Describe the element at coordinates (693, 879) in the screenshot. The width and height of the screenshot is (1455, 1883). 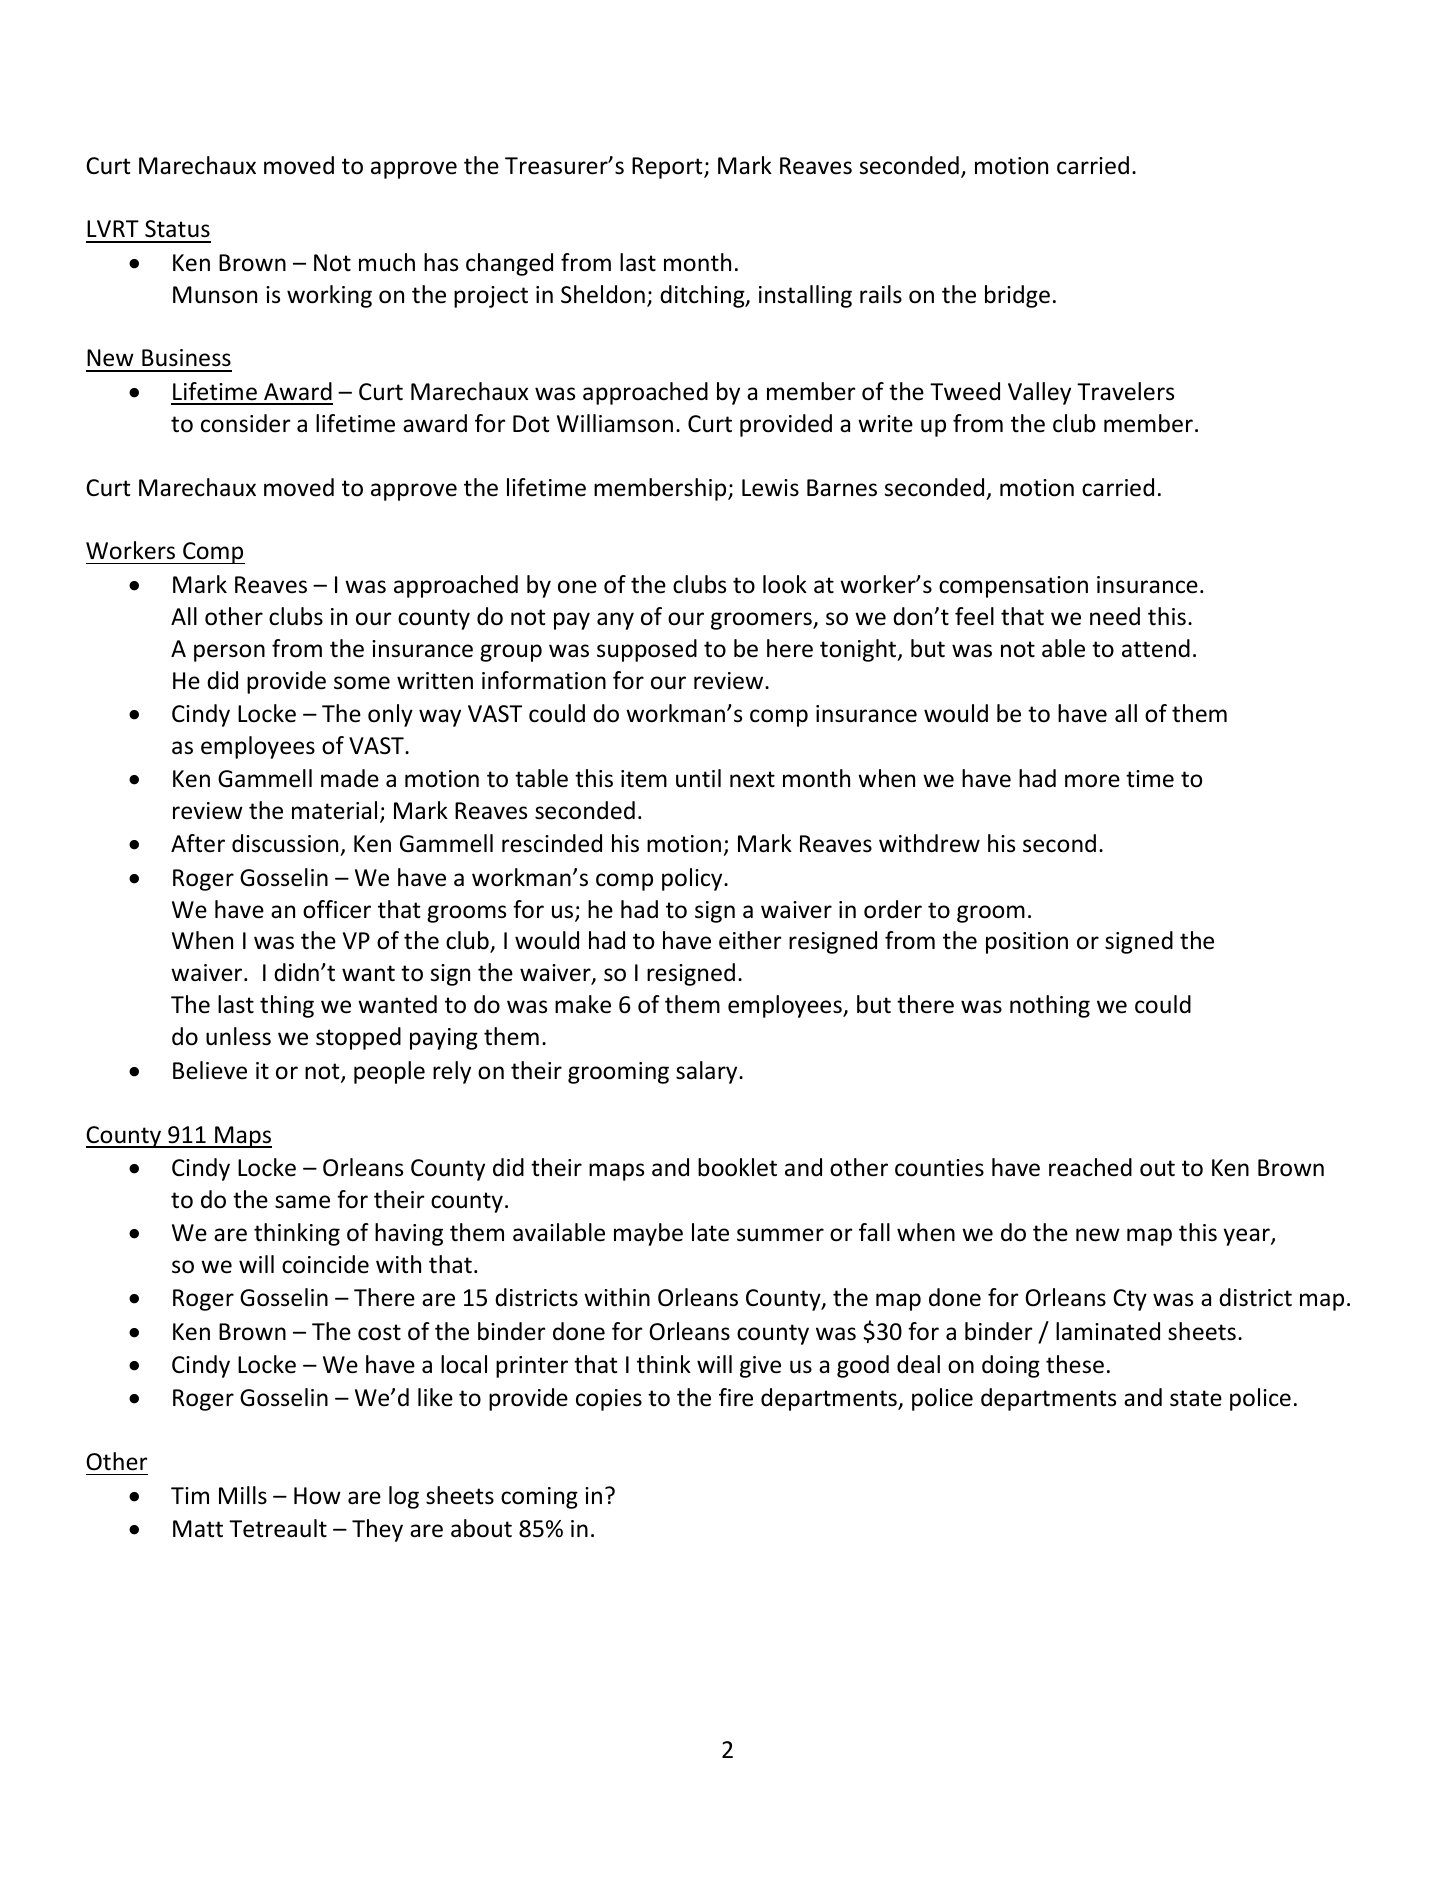
I see `policy` at that location.
